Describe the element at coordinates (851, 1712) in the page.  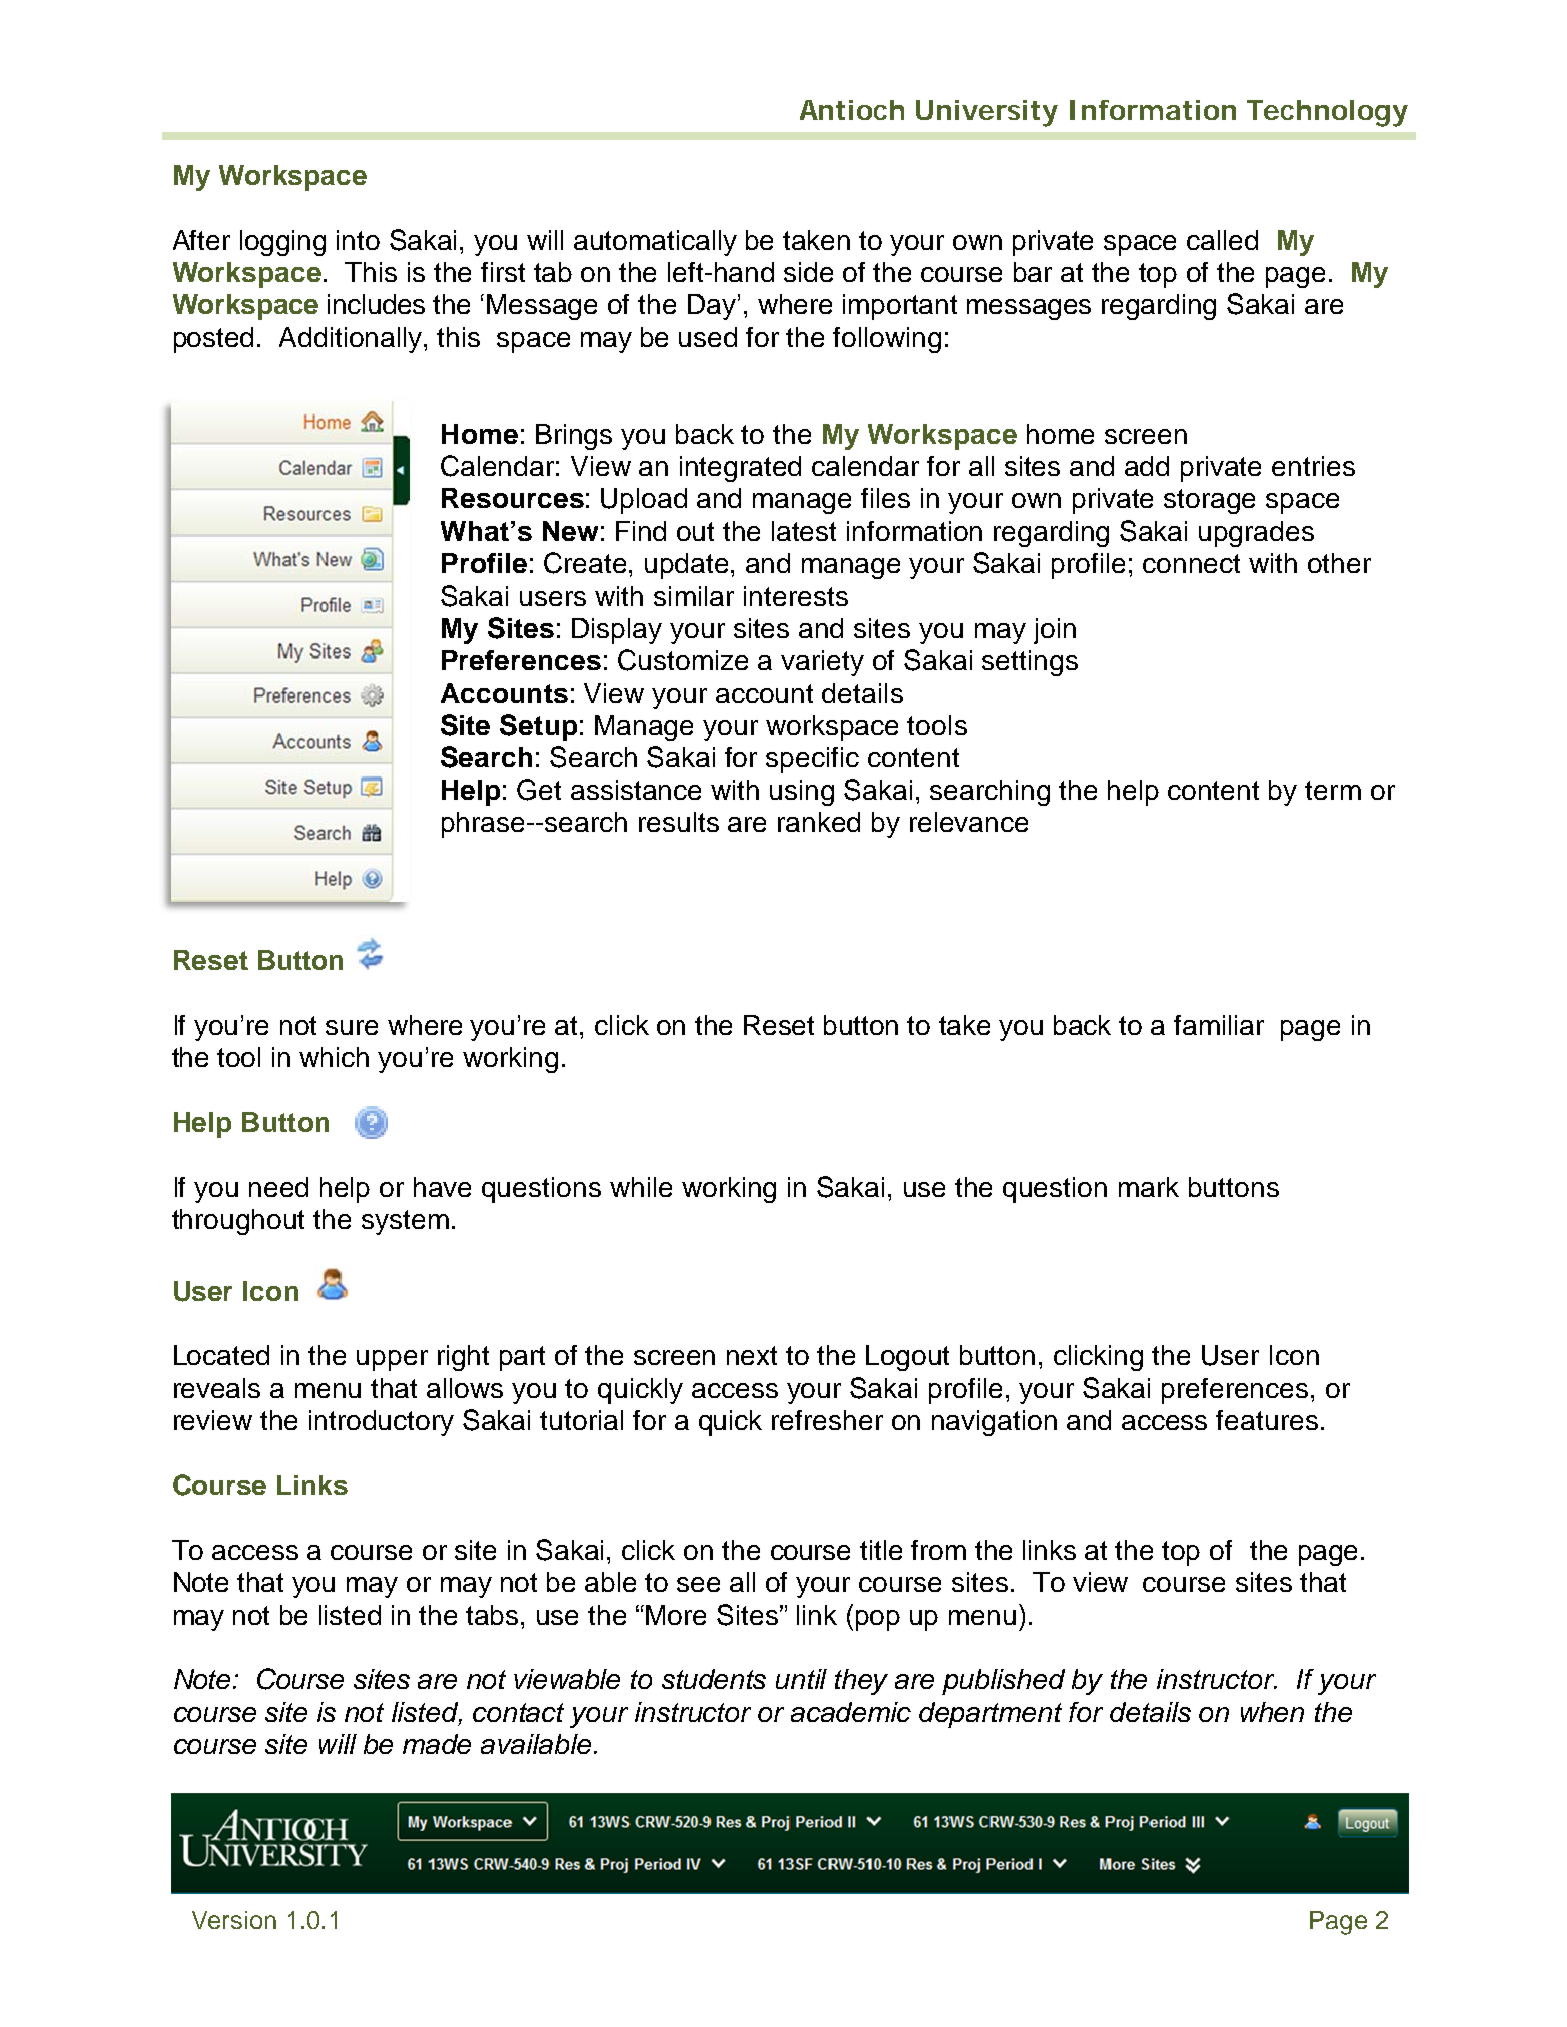
I see `academic` at that location.
